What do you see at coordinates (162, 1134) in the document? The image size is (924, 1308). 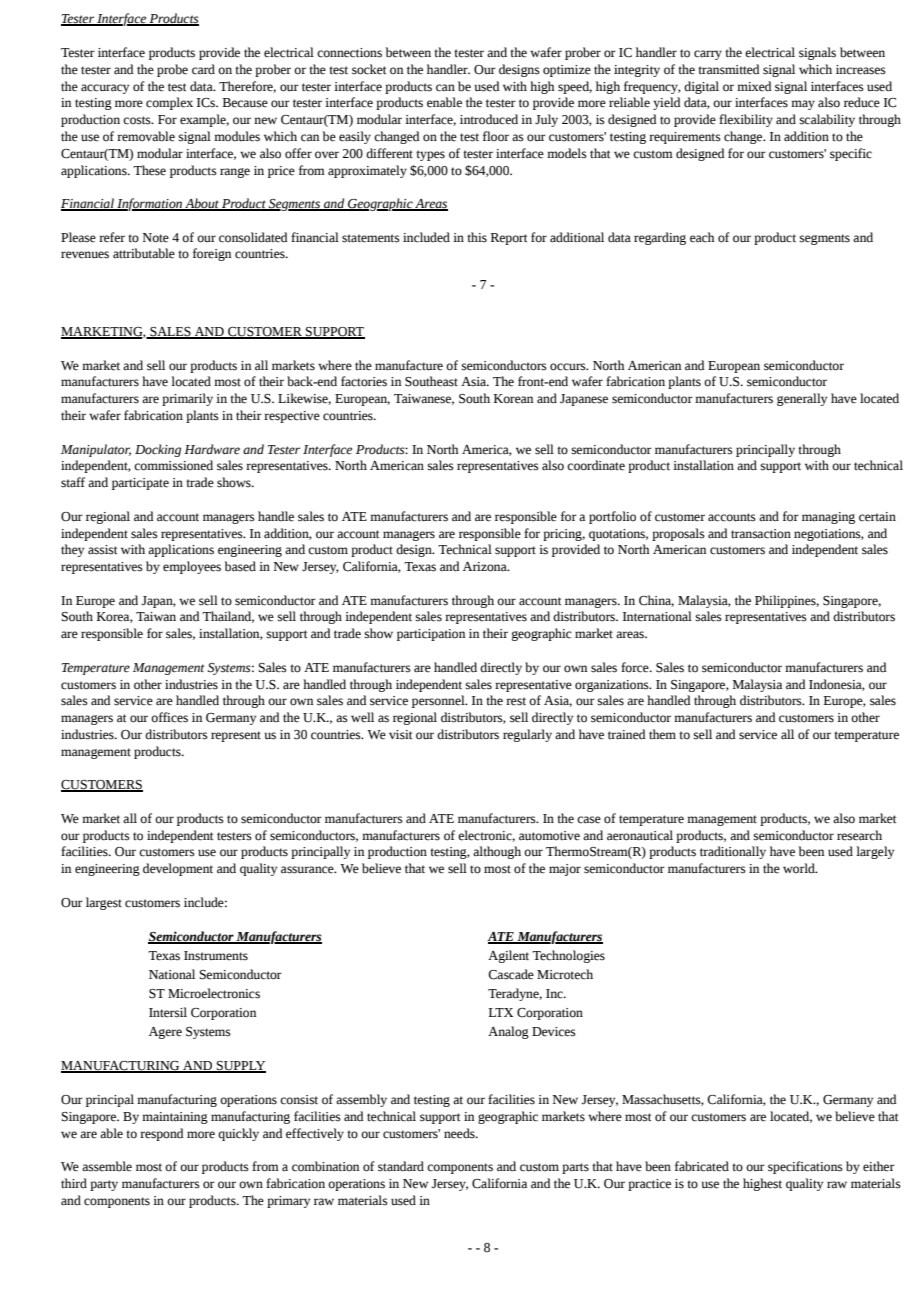 I see `respond` at bounding box center [162, 1134].
